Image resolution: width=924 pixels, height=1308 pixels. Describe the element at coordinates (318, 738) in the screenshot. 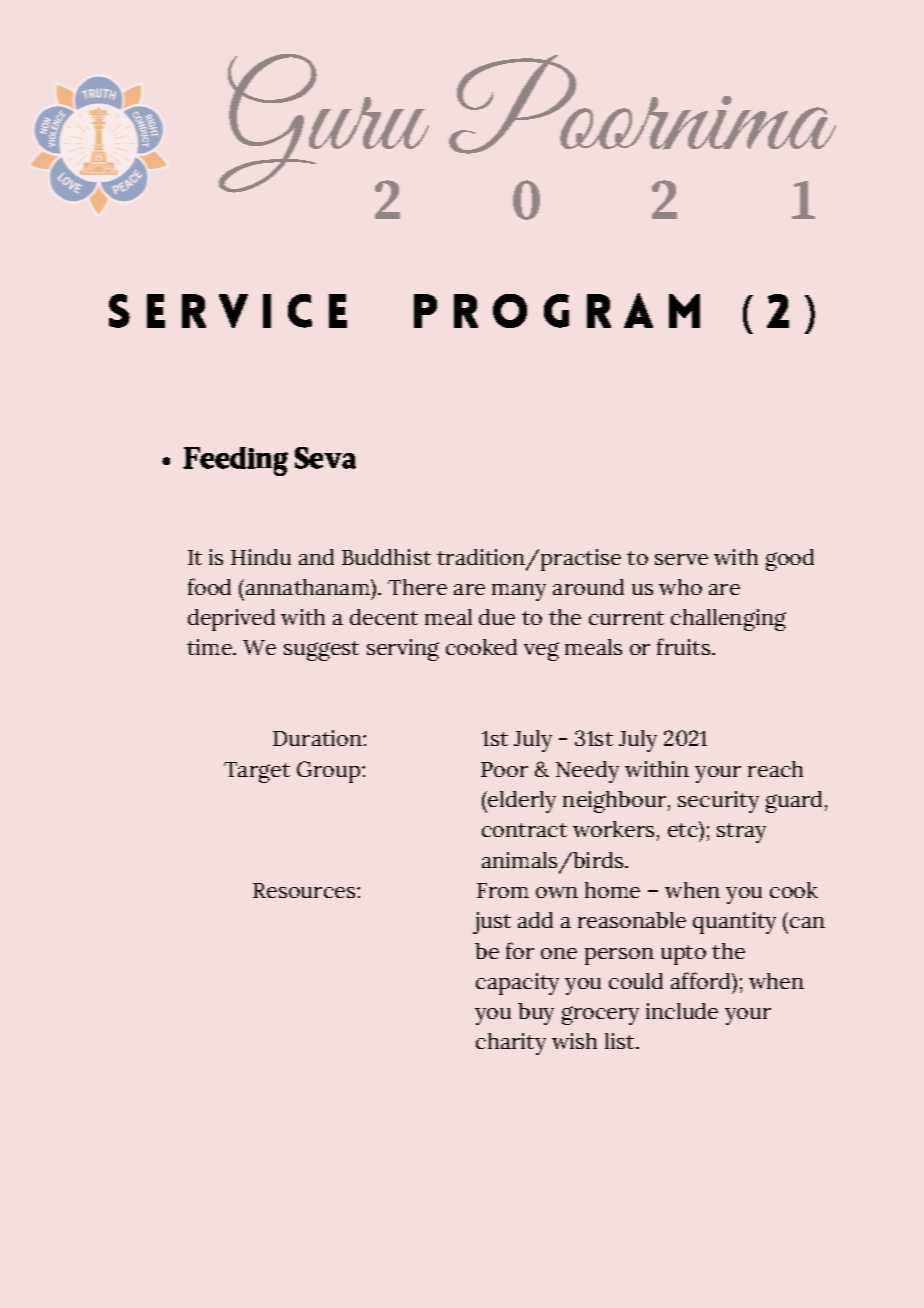

I see `Duration` at that location.
